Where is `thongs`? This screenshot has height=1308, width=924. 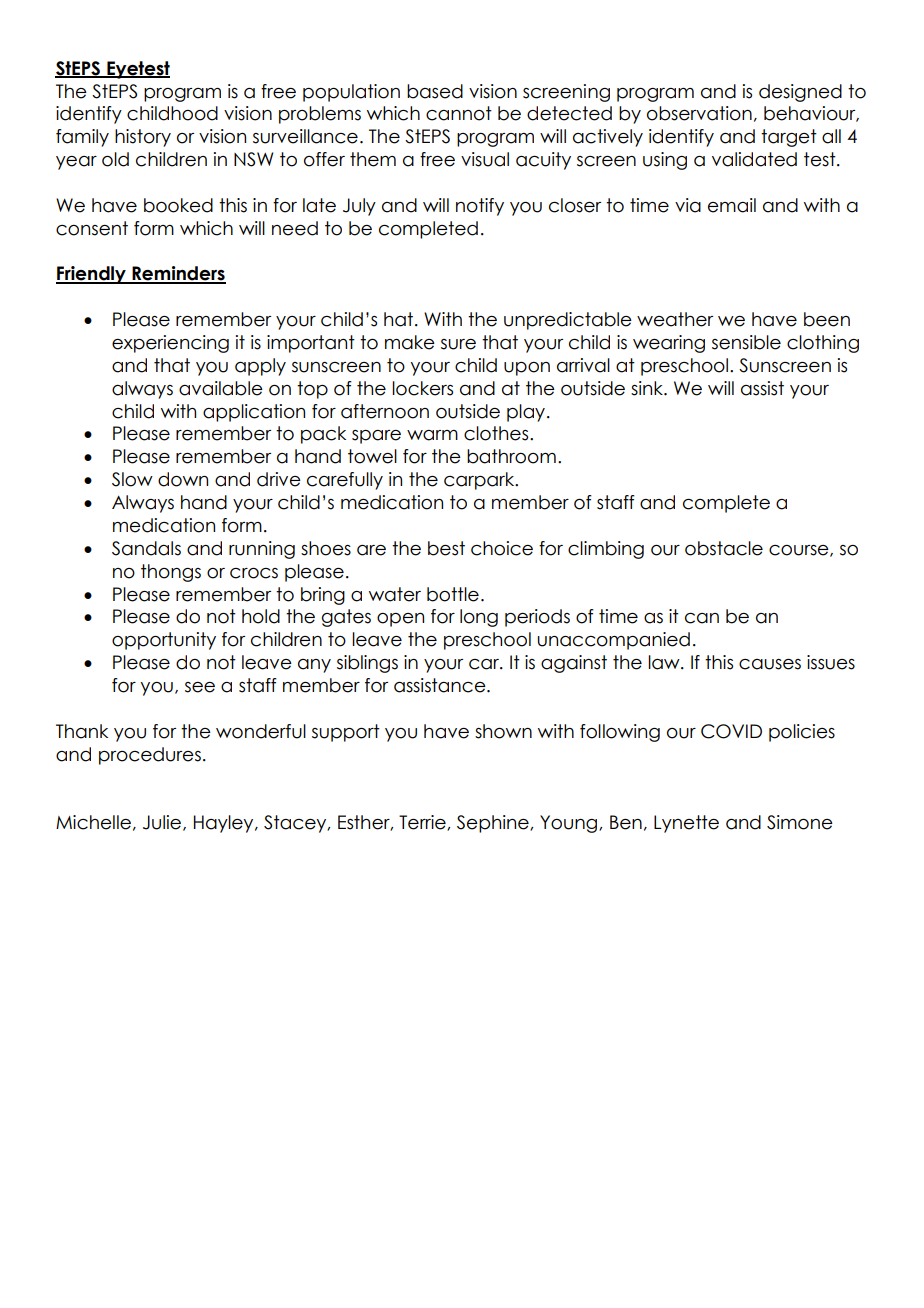
thongs is located at coordinates (171, 573).
